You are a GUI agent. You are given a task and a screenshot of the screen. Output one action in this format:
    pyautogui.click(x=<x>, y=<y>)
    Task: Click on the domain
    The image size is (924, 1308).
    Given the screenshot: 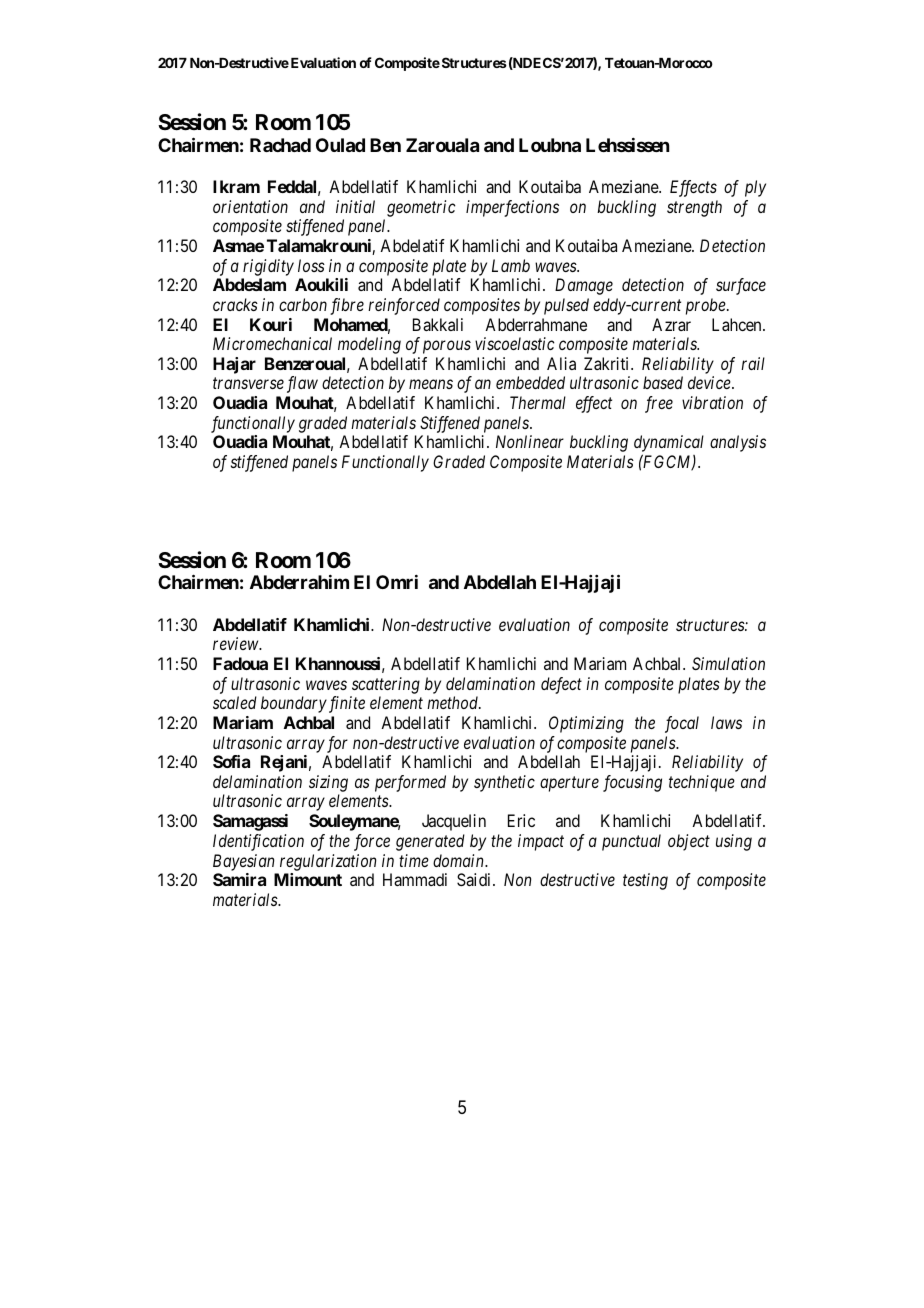 What is the action you would take?
    pyautogui.click(x=459, y=860)
